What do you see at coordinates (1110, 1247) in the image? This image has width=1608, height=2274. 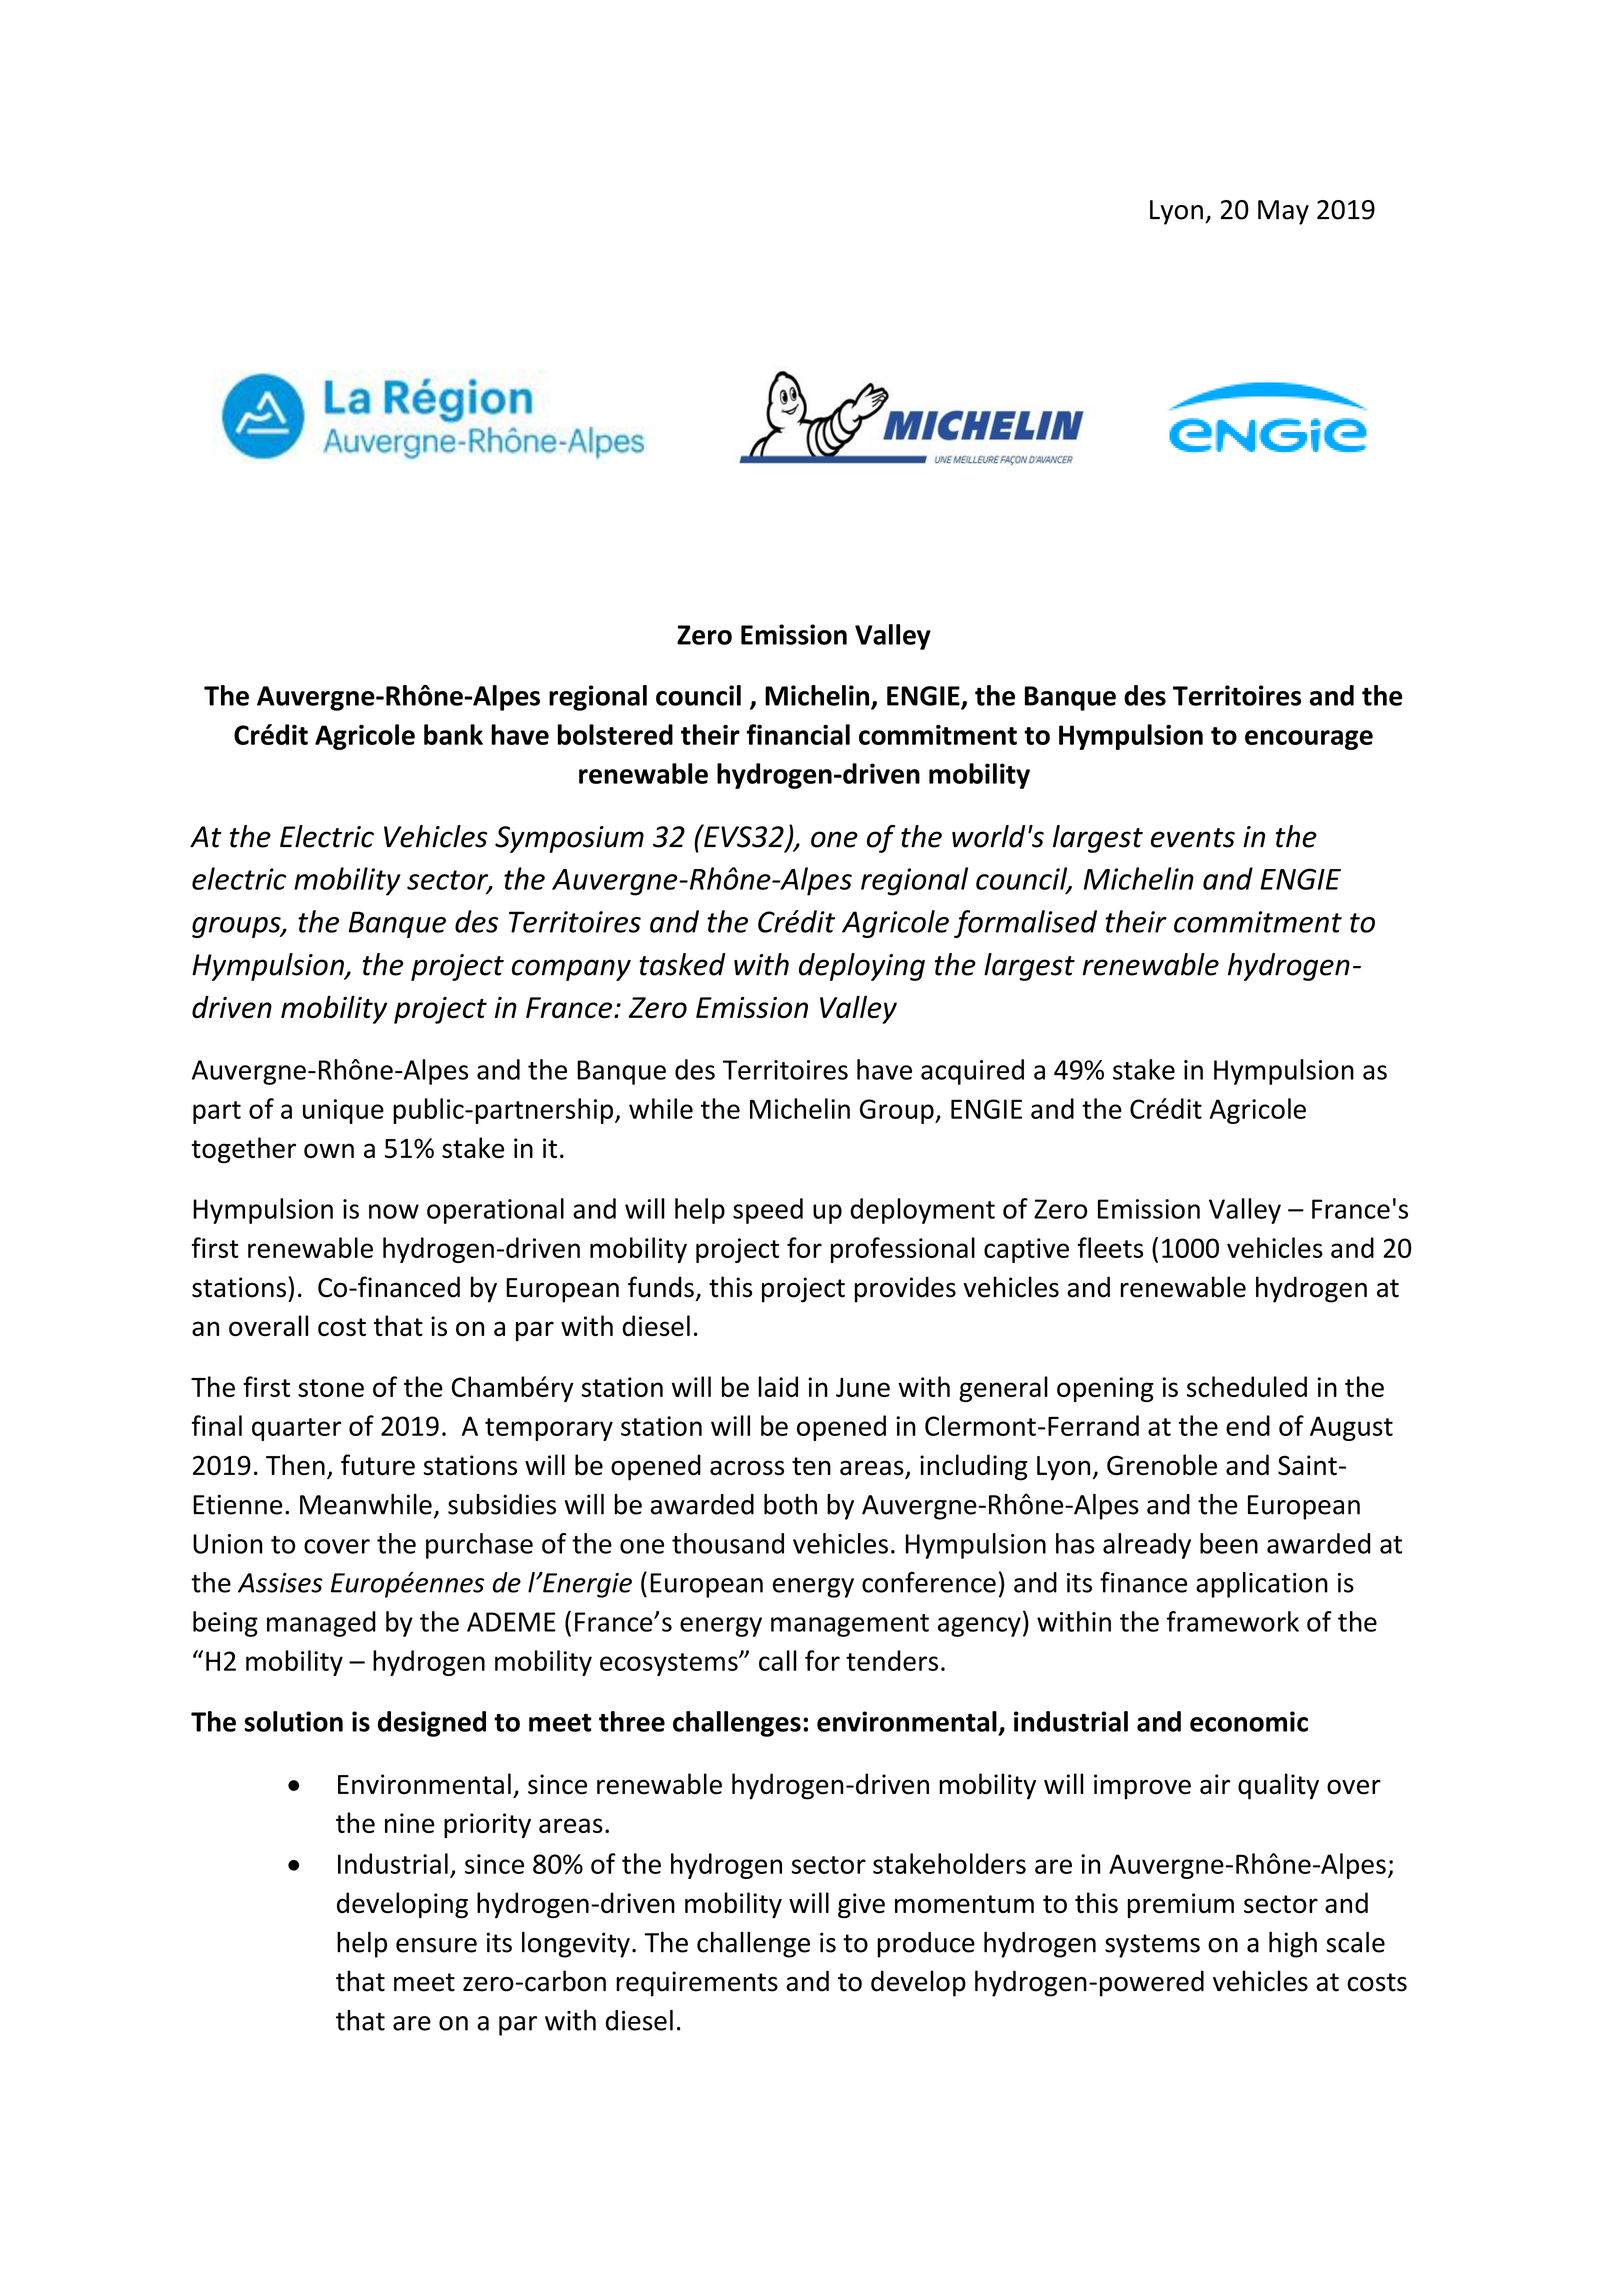 I see `fleets` at bounding box center [1110, 1247].
